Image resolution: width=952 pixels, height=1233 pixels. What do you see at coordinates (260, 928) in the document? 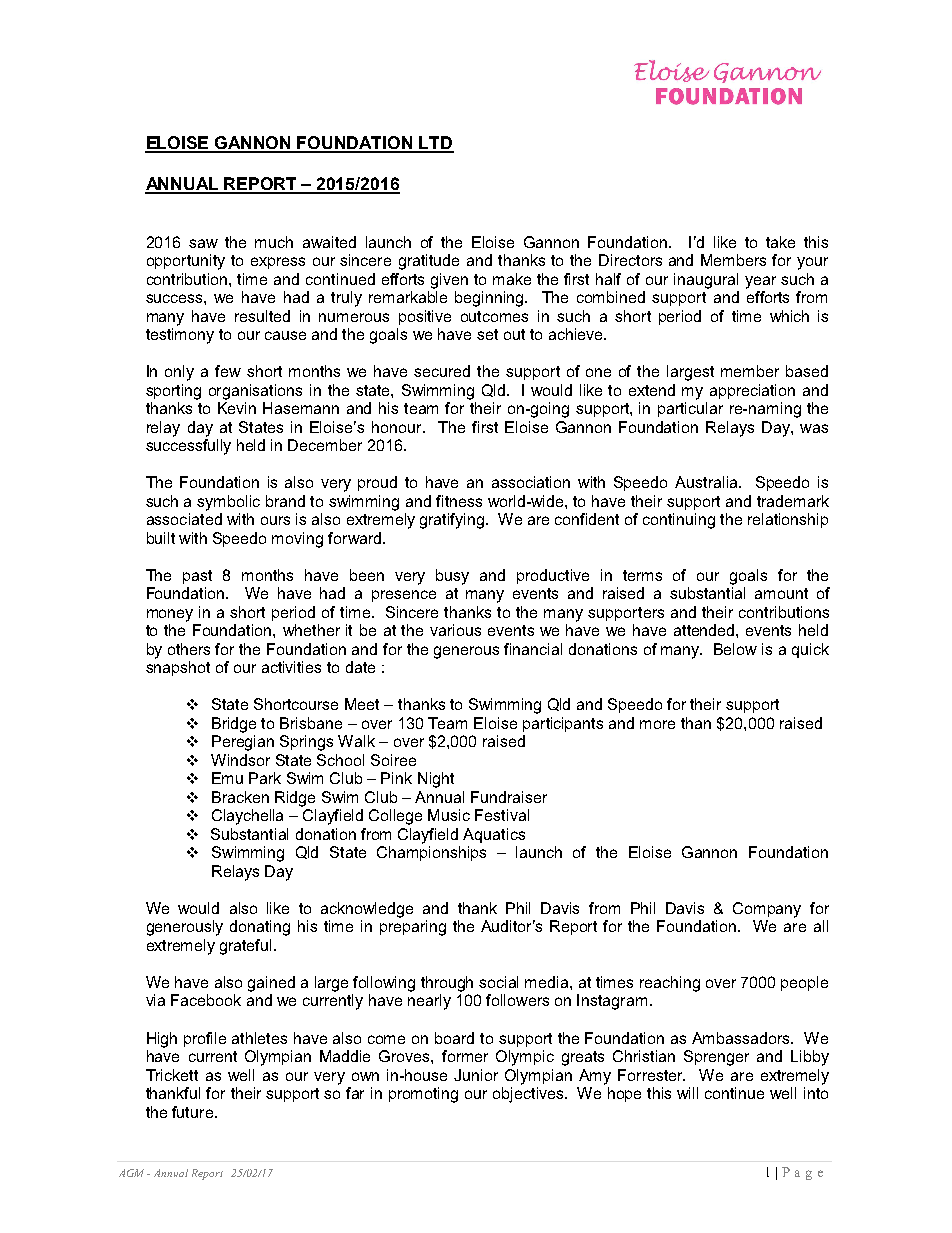
I see `donating` at bounding box center [260, 928].
